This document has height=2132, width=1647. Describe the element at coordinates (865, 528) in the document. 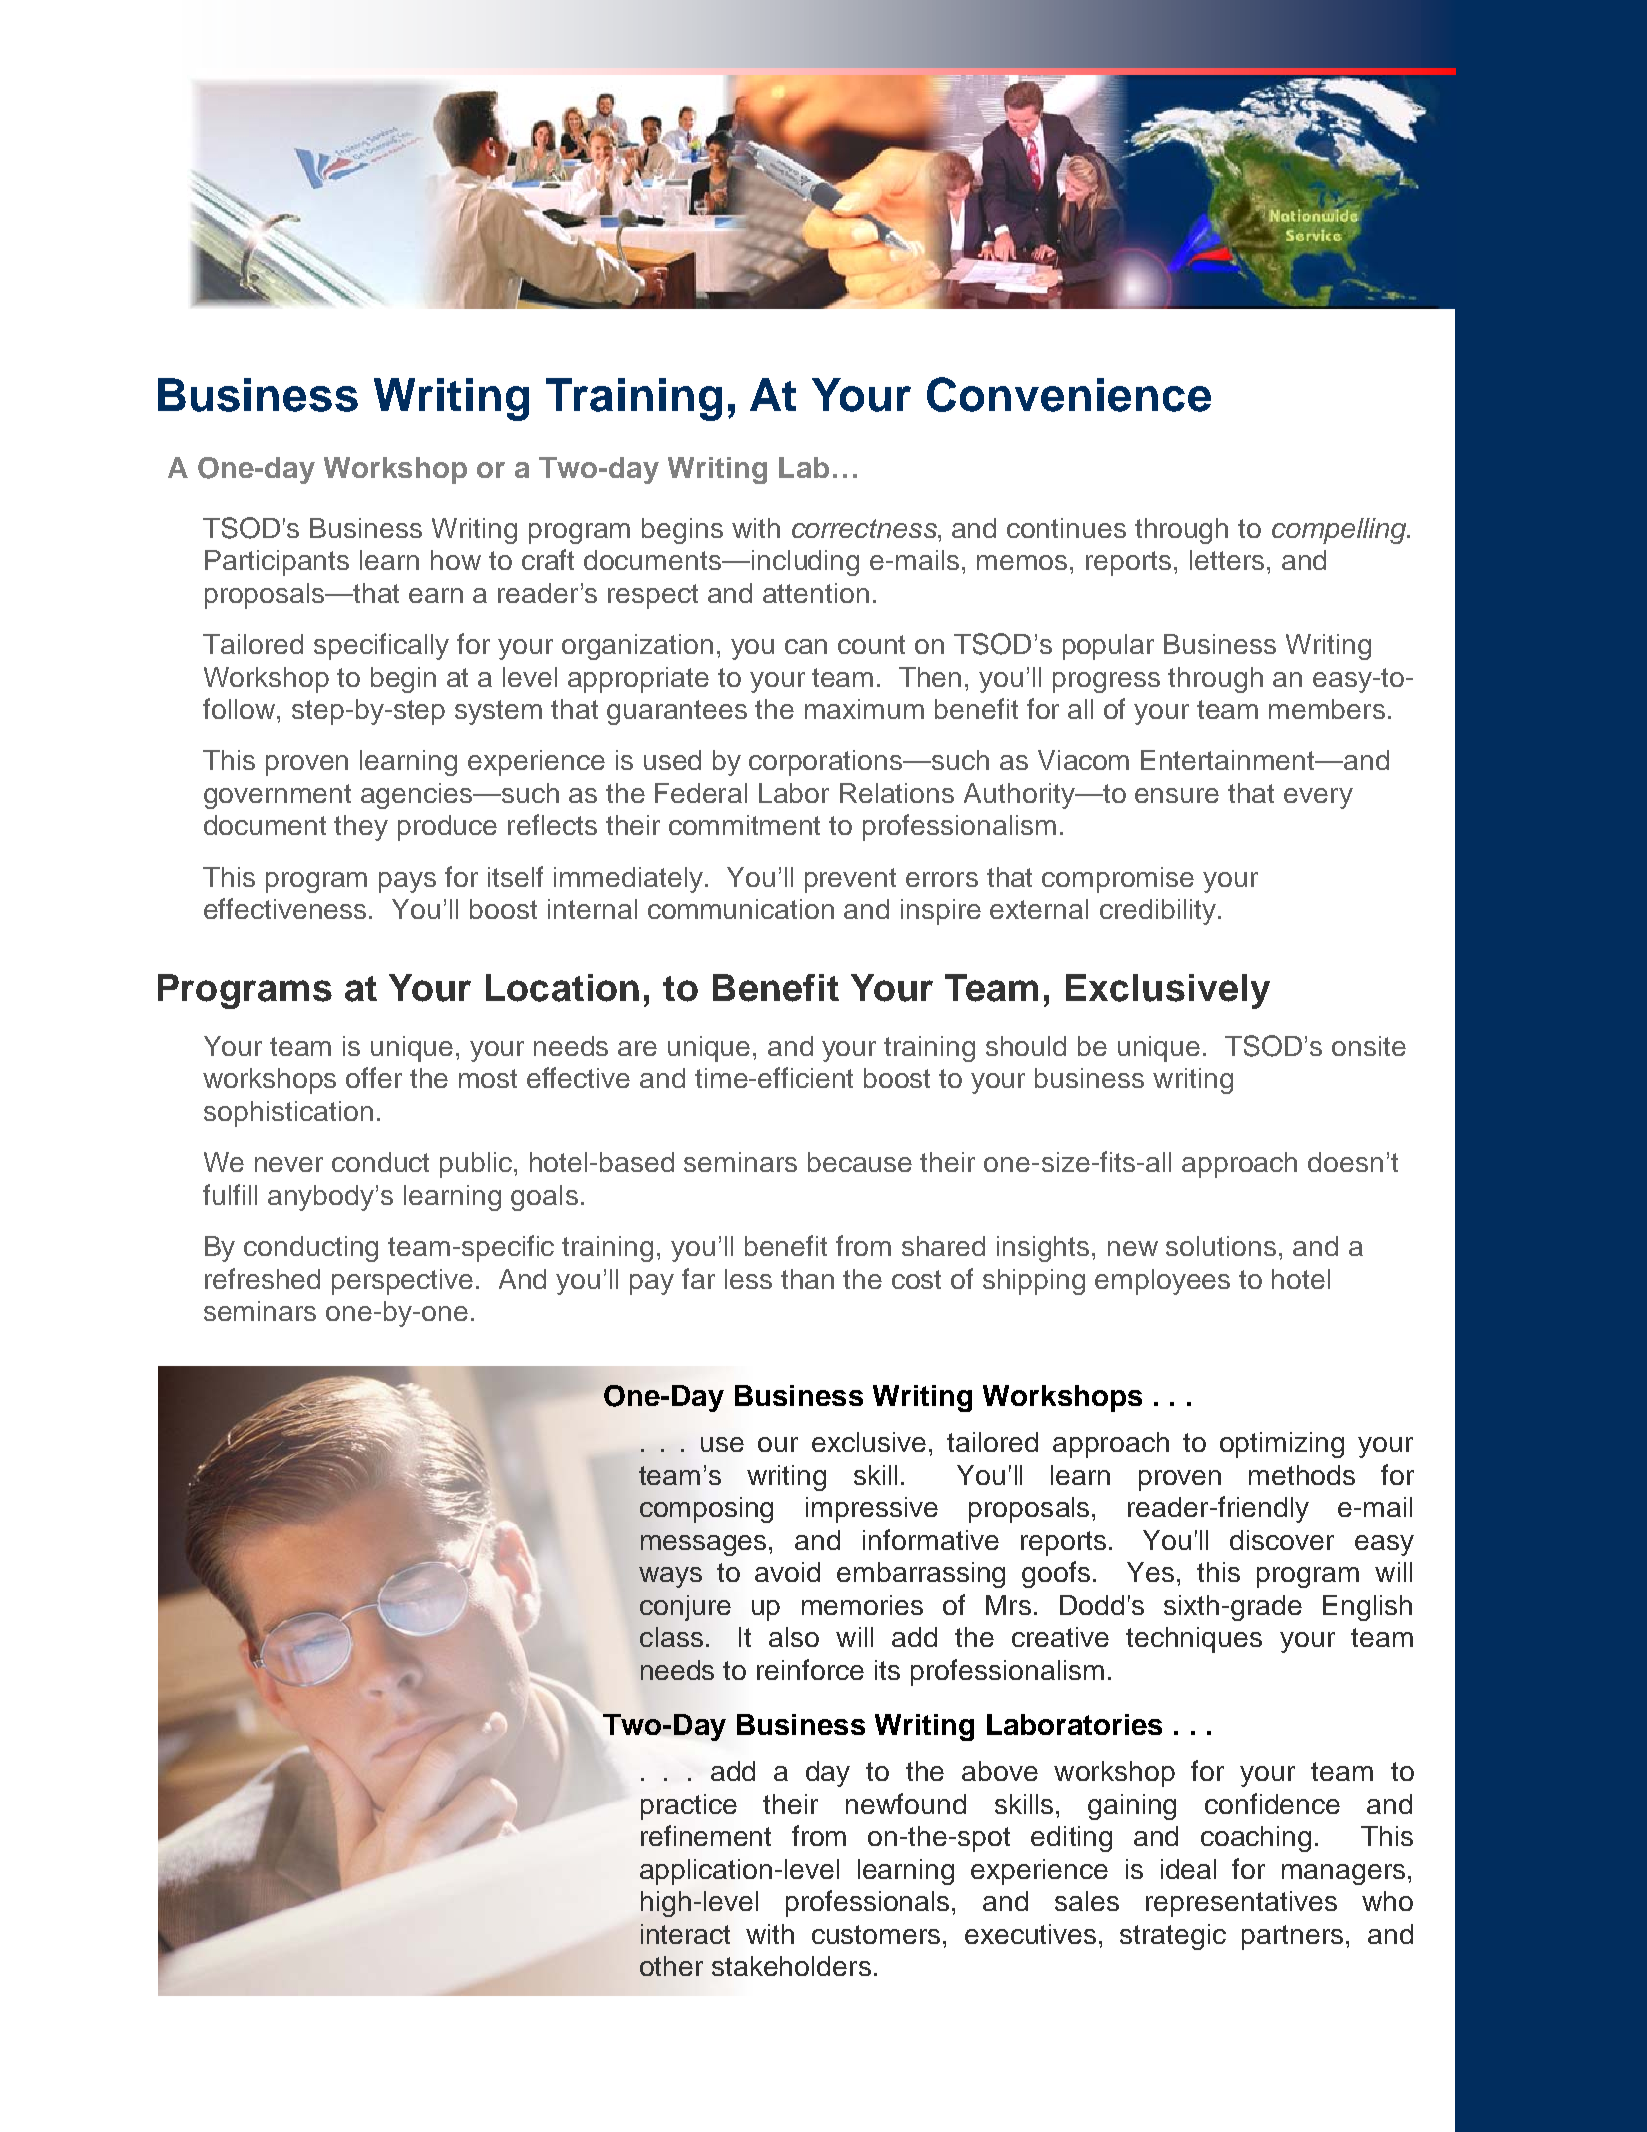

I see `correctness` at that location.
